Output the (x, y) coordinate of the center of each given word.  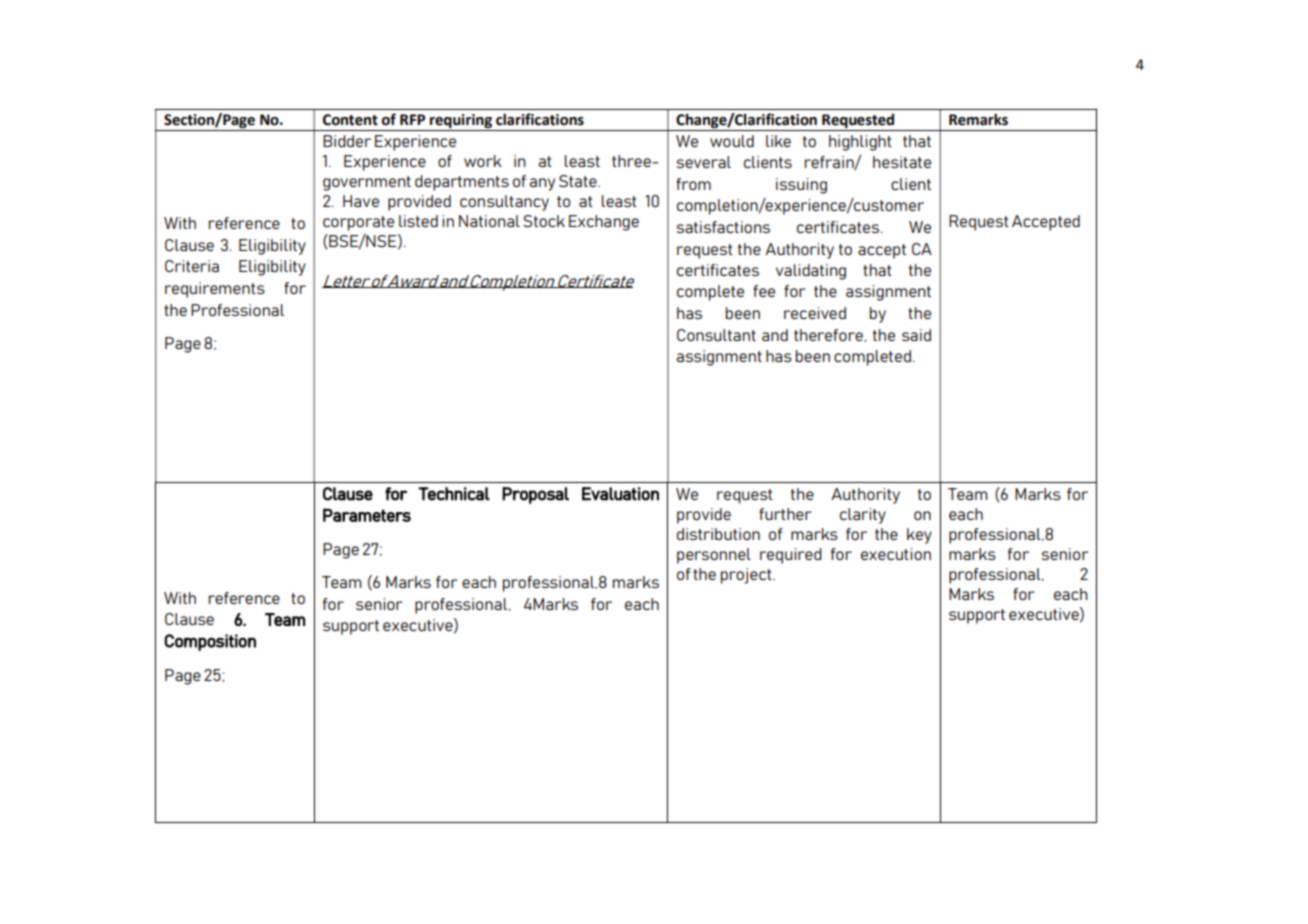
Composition (210, 642)
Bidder (347, 141)
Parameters (367, 515)
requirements (215, 290)
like (778, 141)
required (791, 556)
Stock (544, 221)
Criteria (192, 266)
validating (811, 272)
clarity (863, 516)
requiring (461, 122)
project (747, 576)
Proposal (535, 495)
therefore (828, 335)
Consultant (716, 335)
